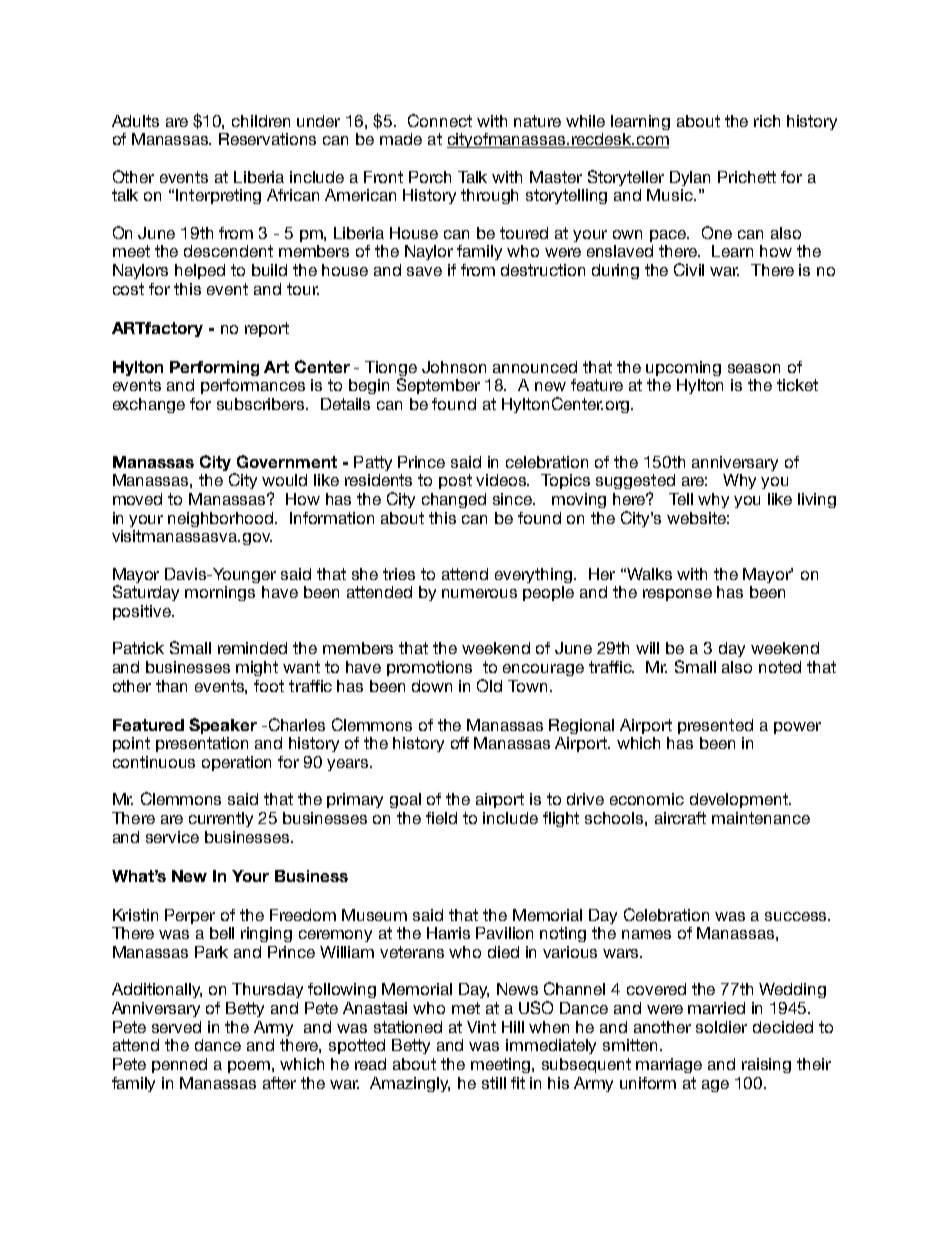  Describe the element at coordinates (481, 1027) in the document. I see `Vint` at that location.
